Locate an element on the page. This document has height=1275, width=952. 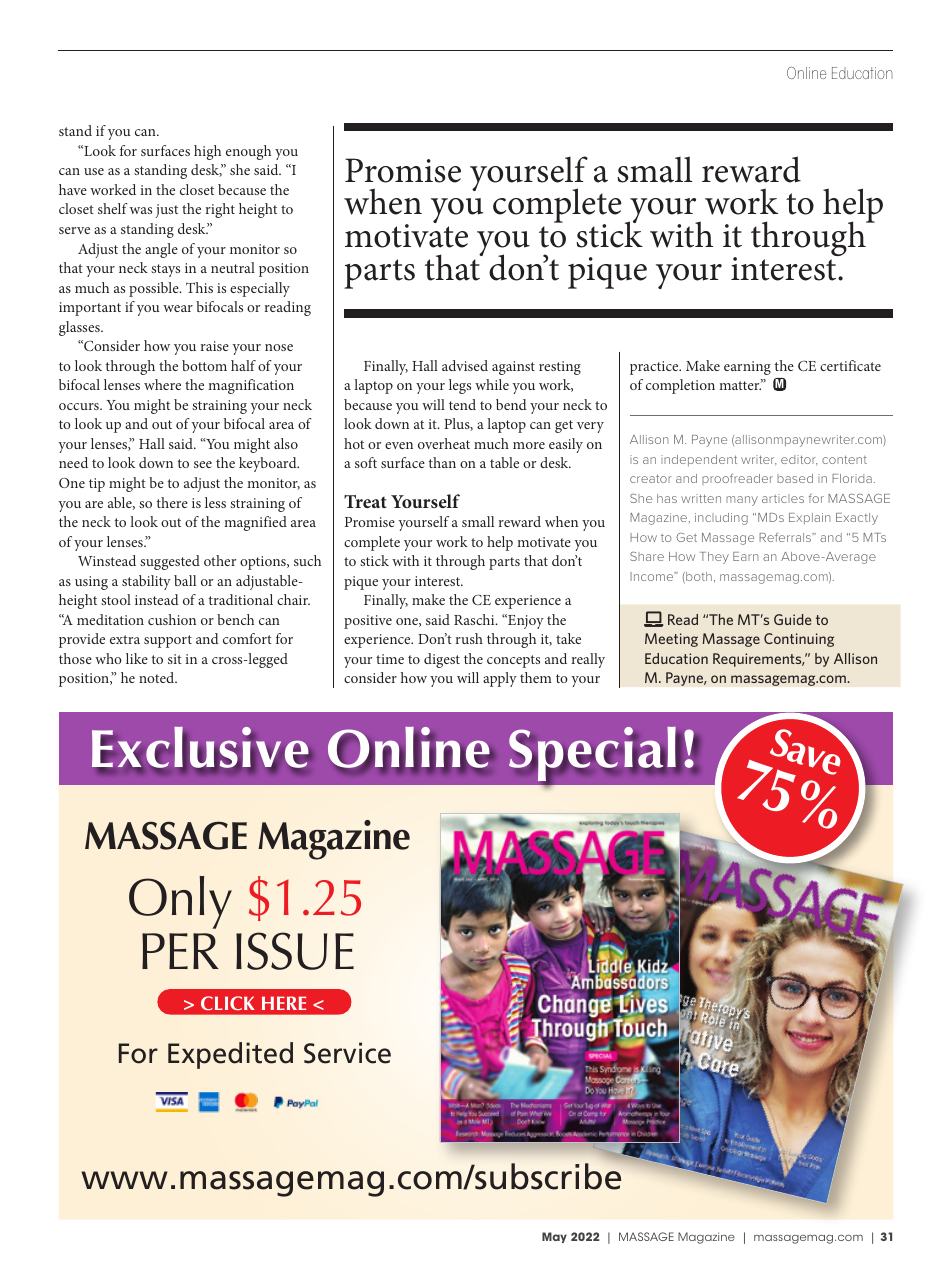
Expedited is located at coordinates (230, 1055).
